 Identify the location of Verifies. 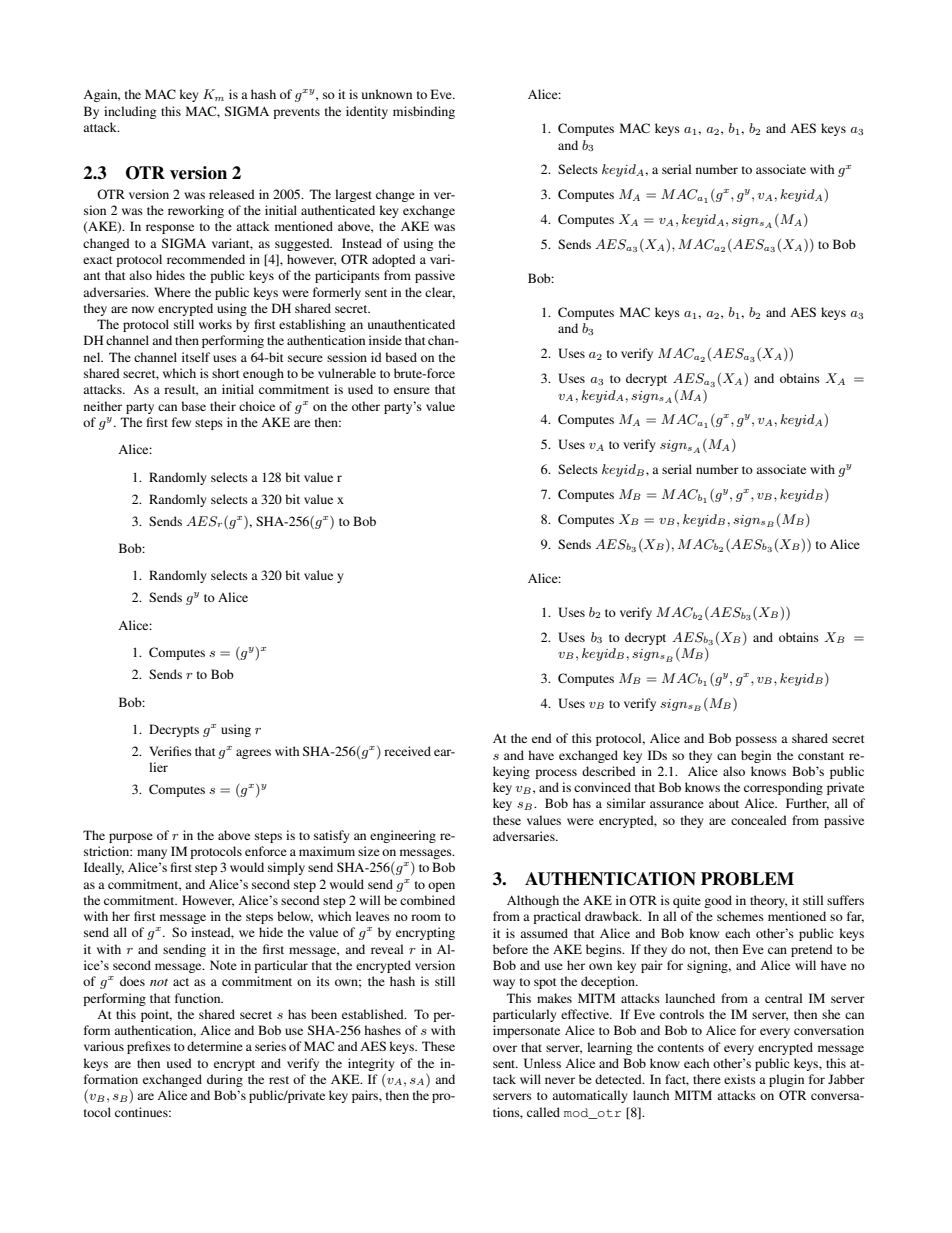
(170, 751).
